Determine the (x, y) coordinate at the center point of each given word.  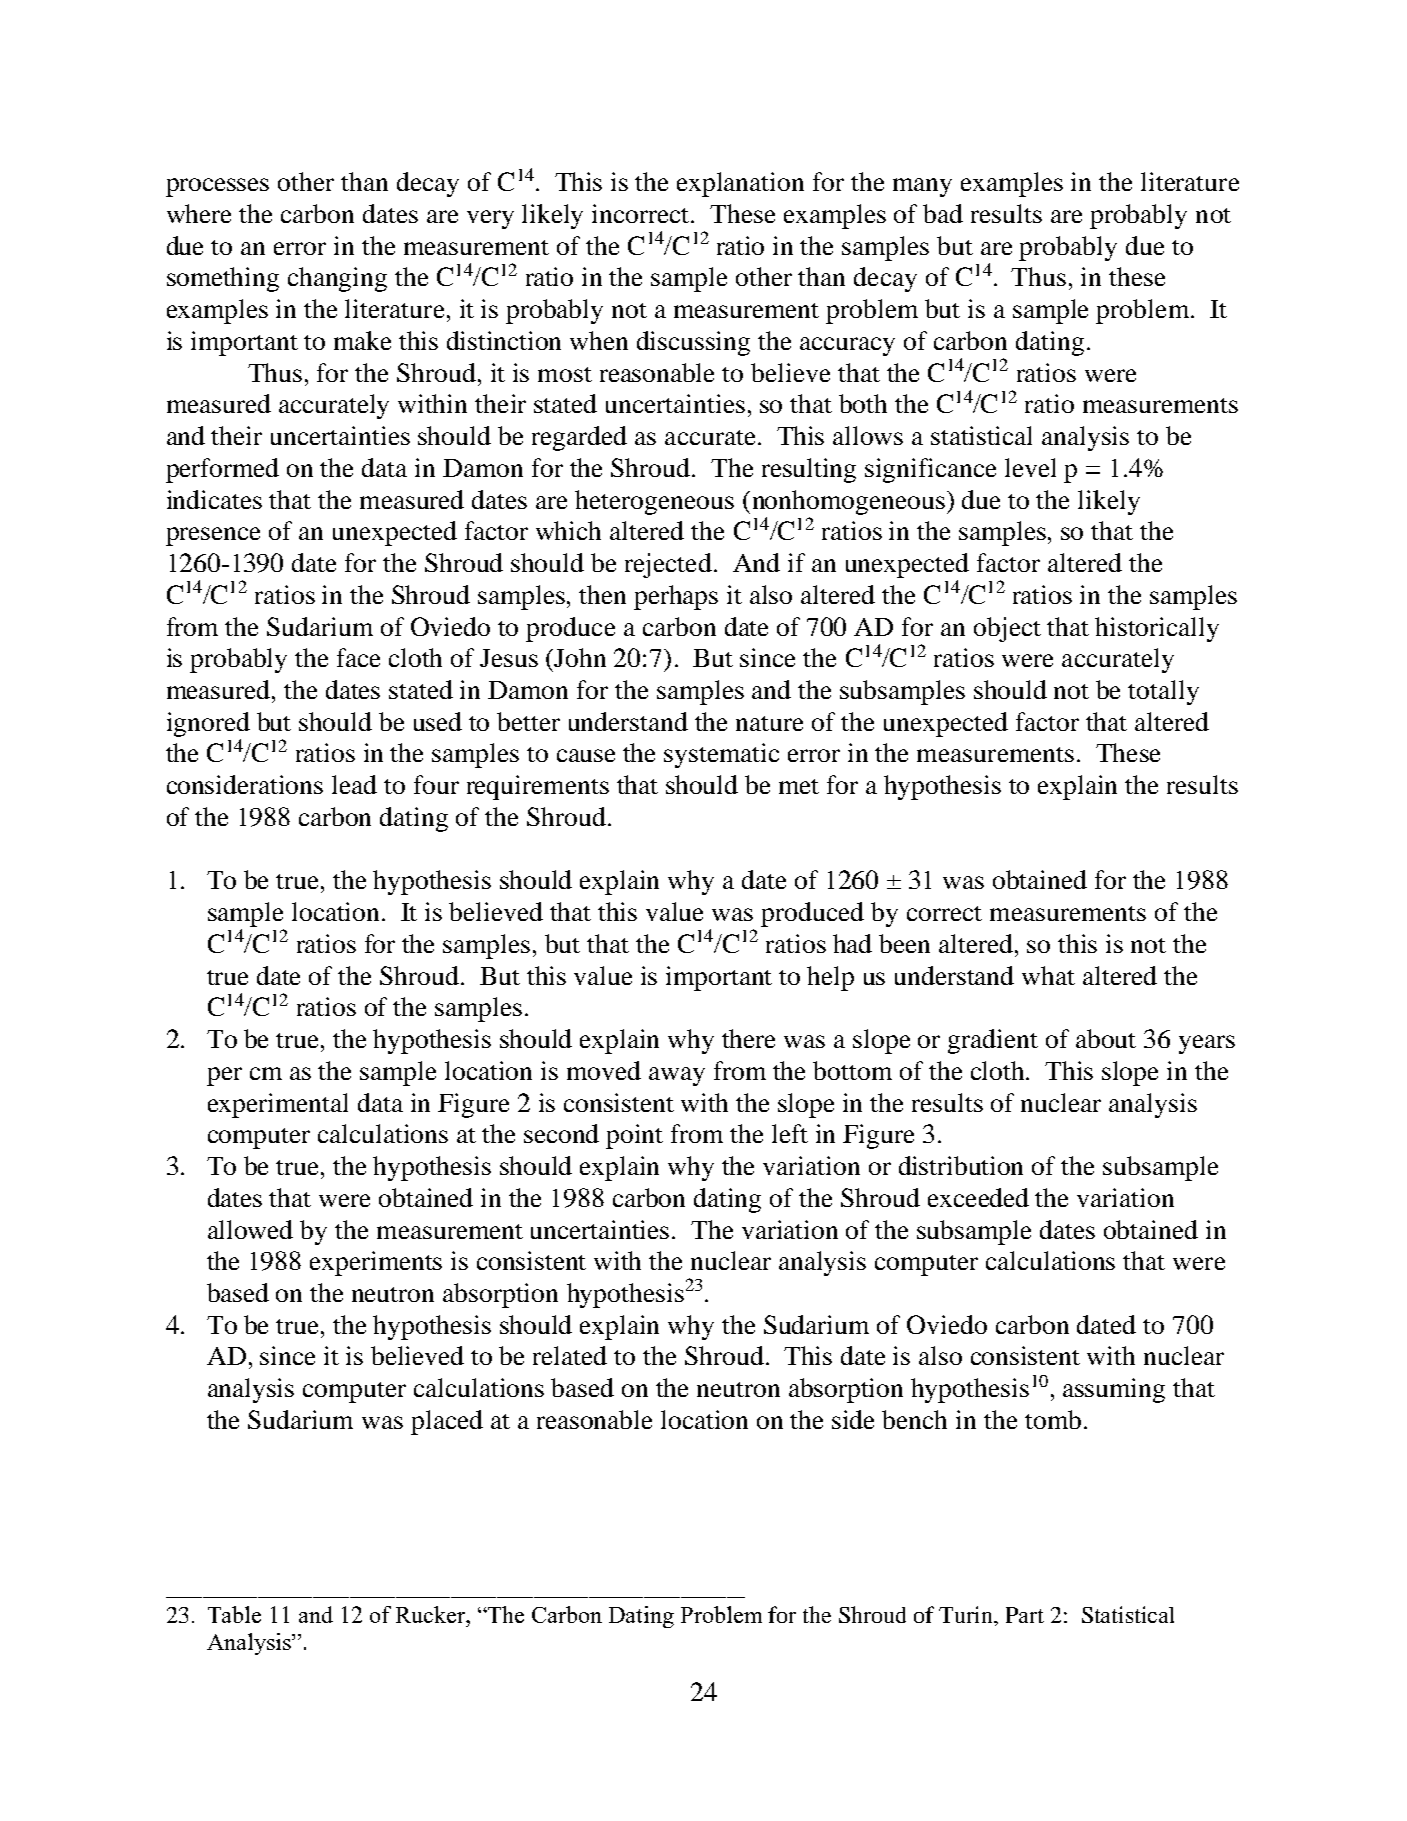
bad (943, 213)
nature (769, 723)
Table (234, 1614)
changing (337, 279)
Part (1025, 1615)
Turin (967, 1614)
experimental (278, 1105)
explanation (740, 184)
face (358, 657)
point (634, 1136)
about (1106, 1038)
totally (1163, 692)
